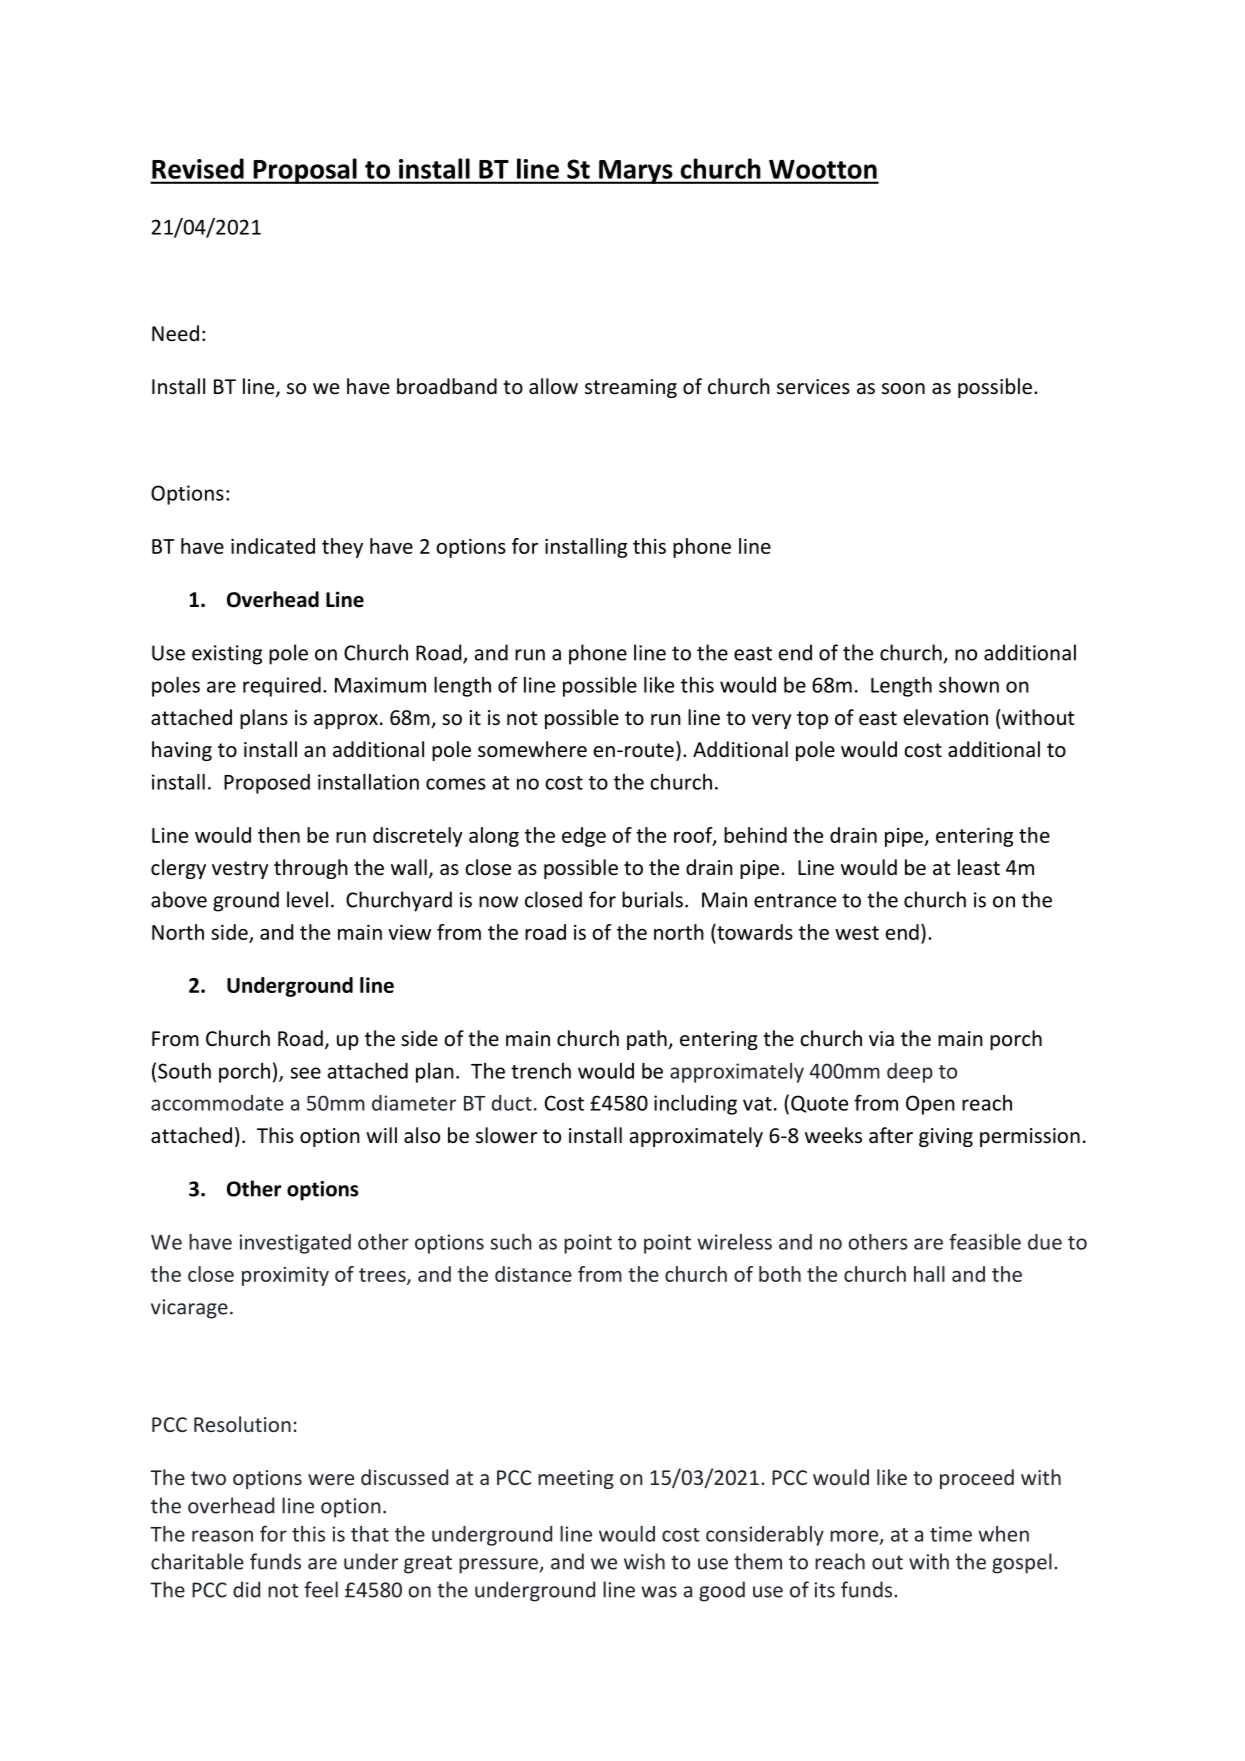 This document has height=1761, width=1245. Describe the element at coordinates (951, 1534) in the document. I see `time` at that location.
